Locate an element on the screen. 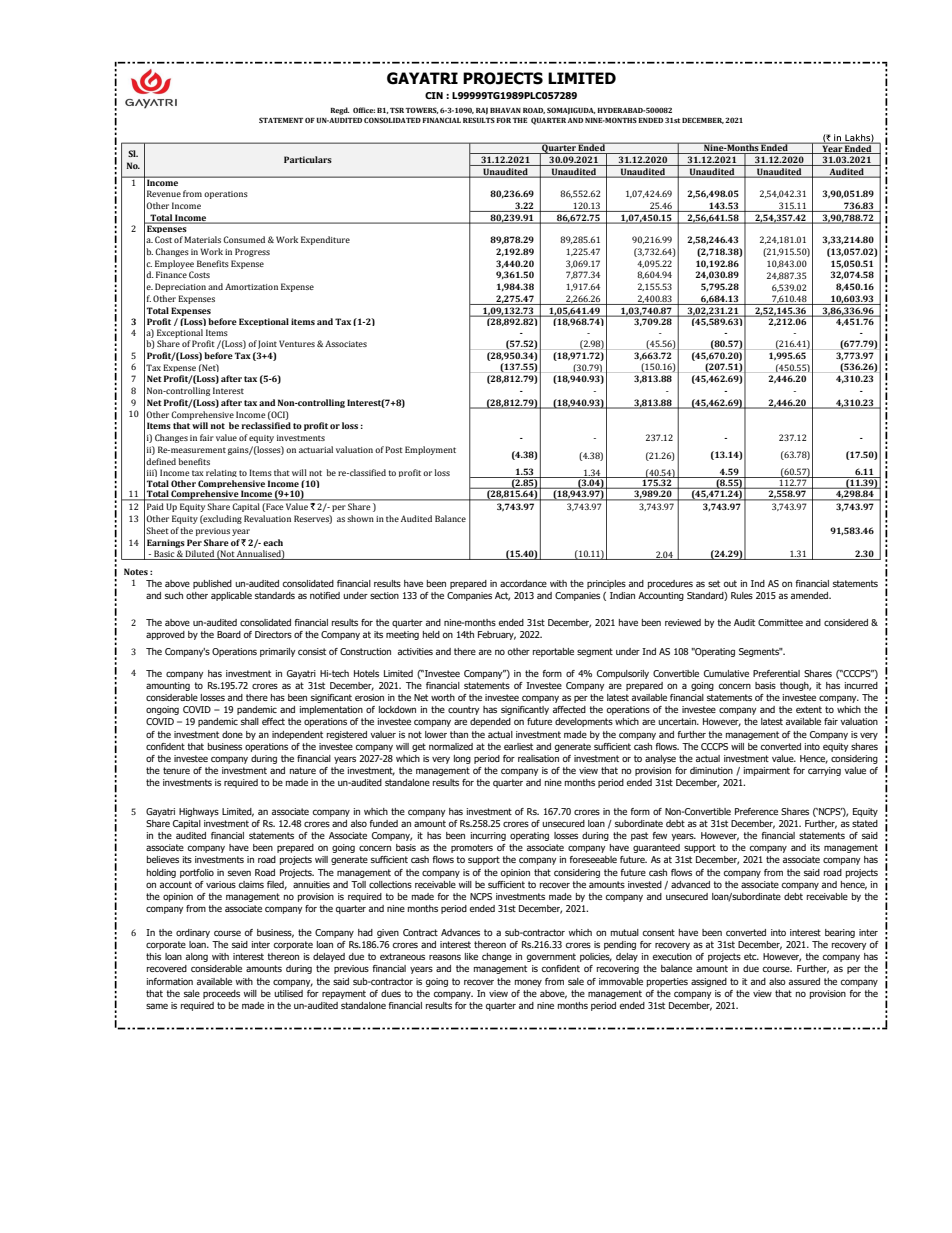  out is located at coordinates (730, 583).
